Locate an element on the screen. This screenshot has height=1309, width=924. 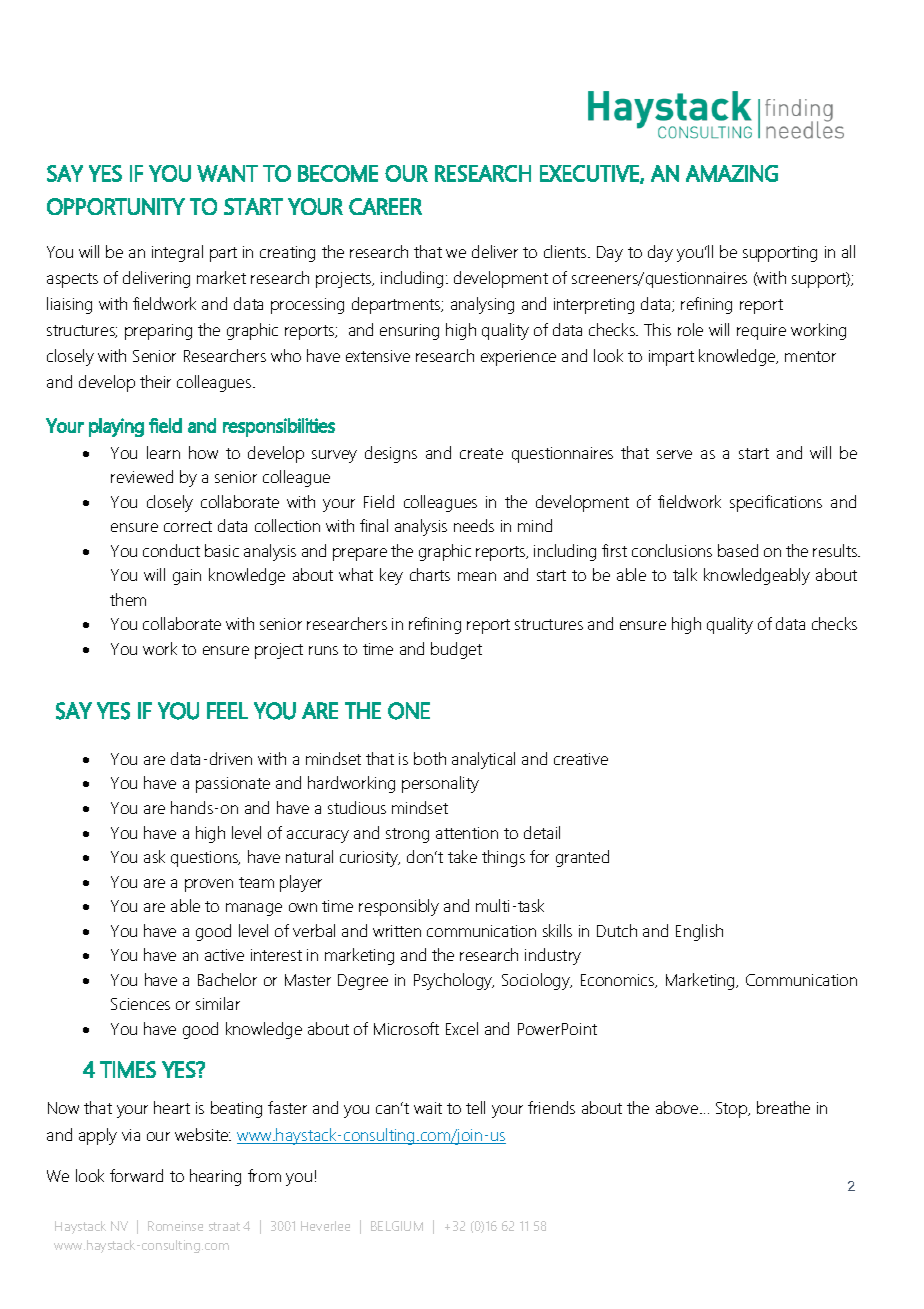
questions is located at coordinates (205, 859).
